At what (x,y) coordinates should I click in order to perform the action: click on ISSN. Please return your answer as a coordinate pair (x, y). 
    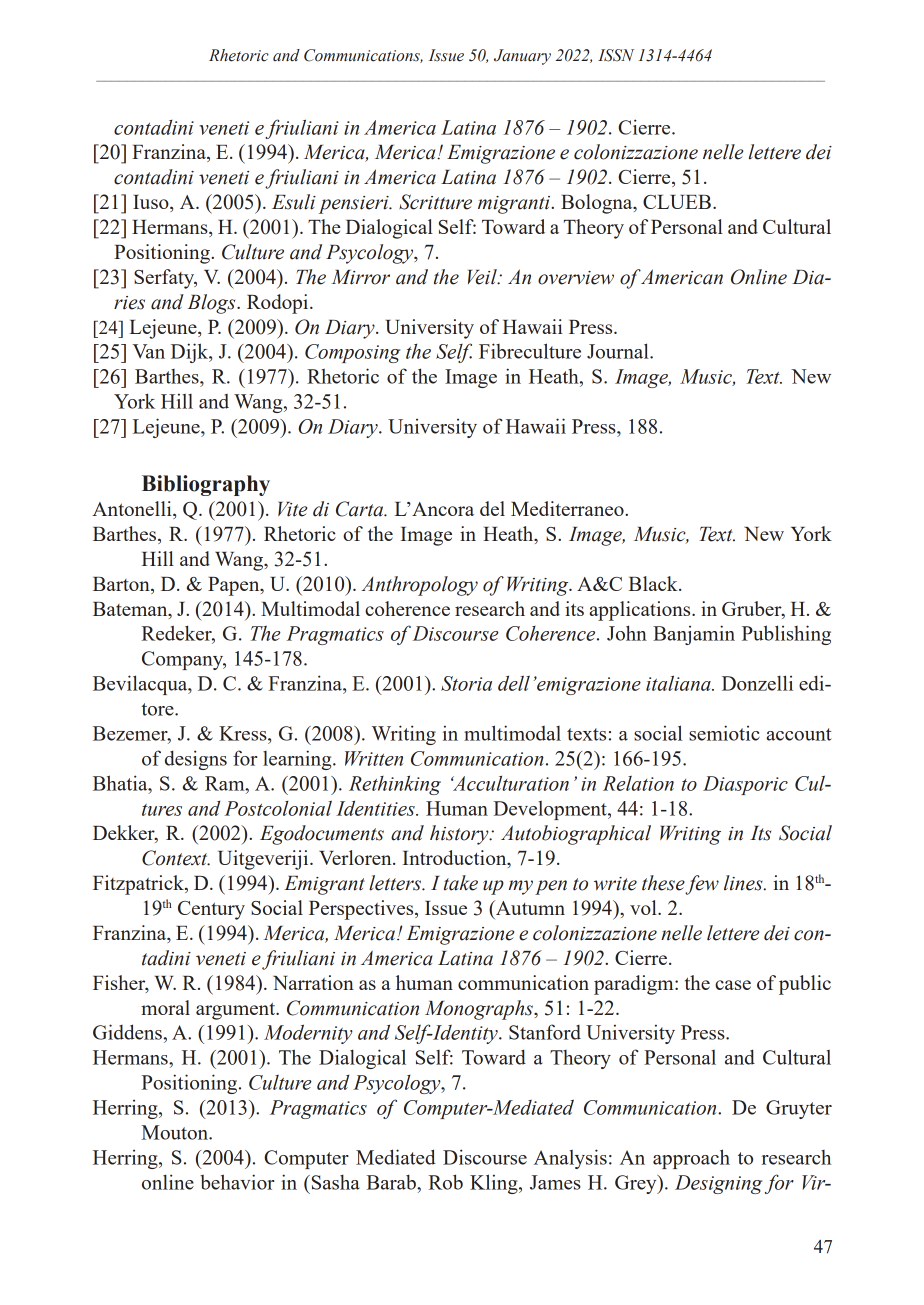
    Looking at the image, I should click on (616, 55).
